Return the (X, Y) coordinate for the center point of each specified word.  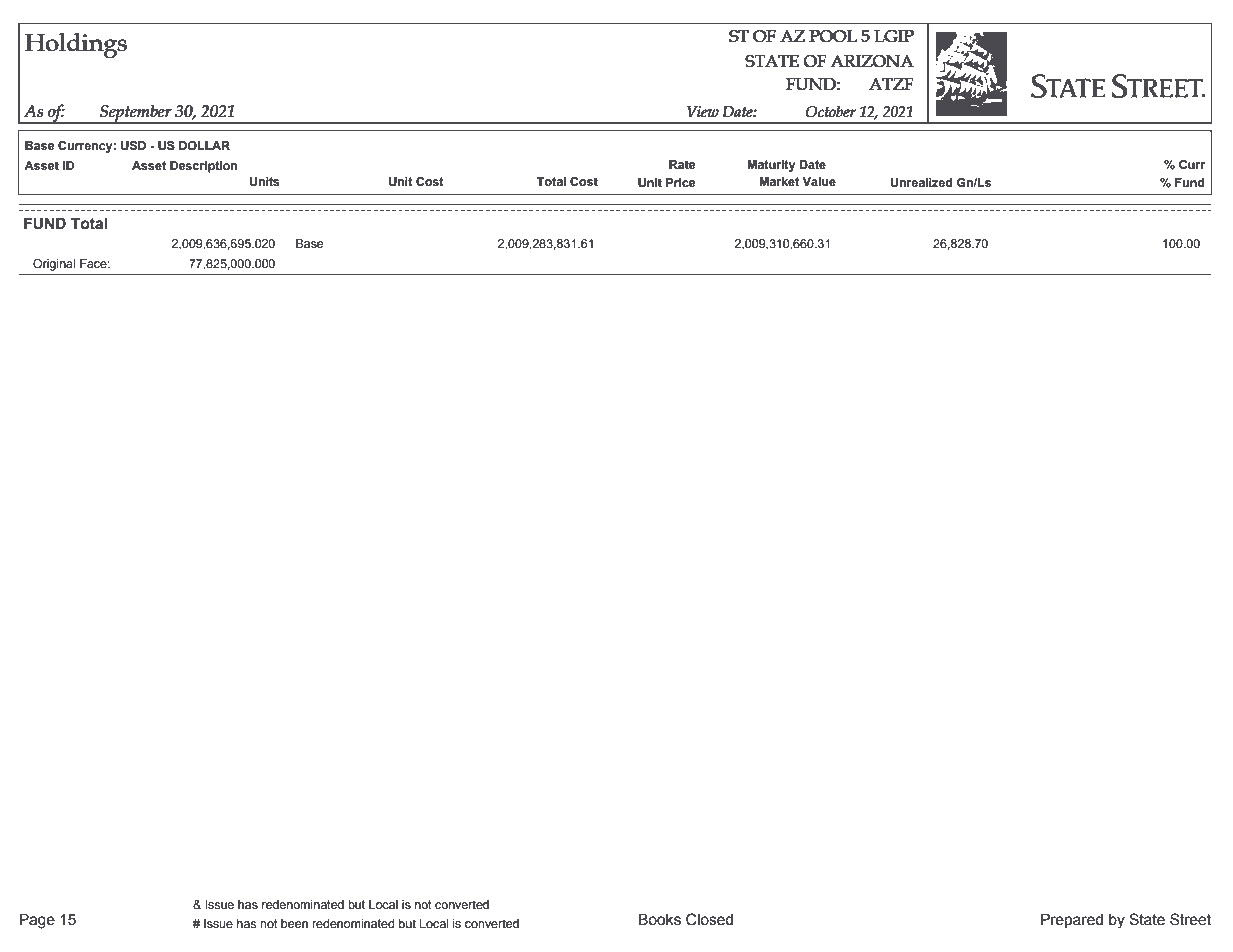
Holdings (76, 45)
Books (660, 919)
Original (54, 265)
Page (37, 921)
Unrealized (921, 183)
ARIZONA (872, 61)
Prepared (1072, 920)
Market (779, 181)
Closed (709, 919)
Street (1190, 919)
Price (680, 182)
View (703, 111)
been (294, 923)
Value (819, 181)
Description (204, 167)
